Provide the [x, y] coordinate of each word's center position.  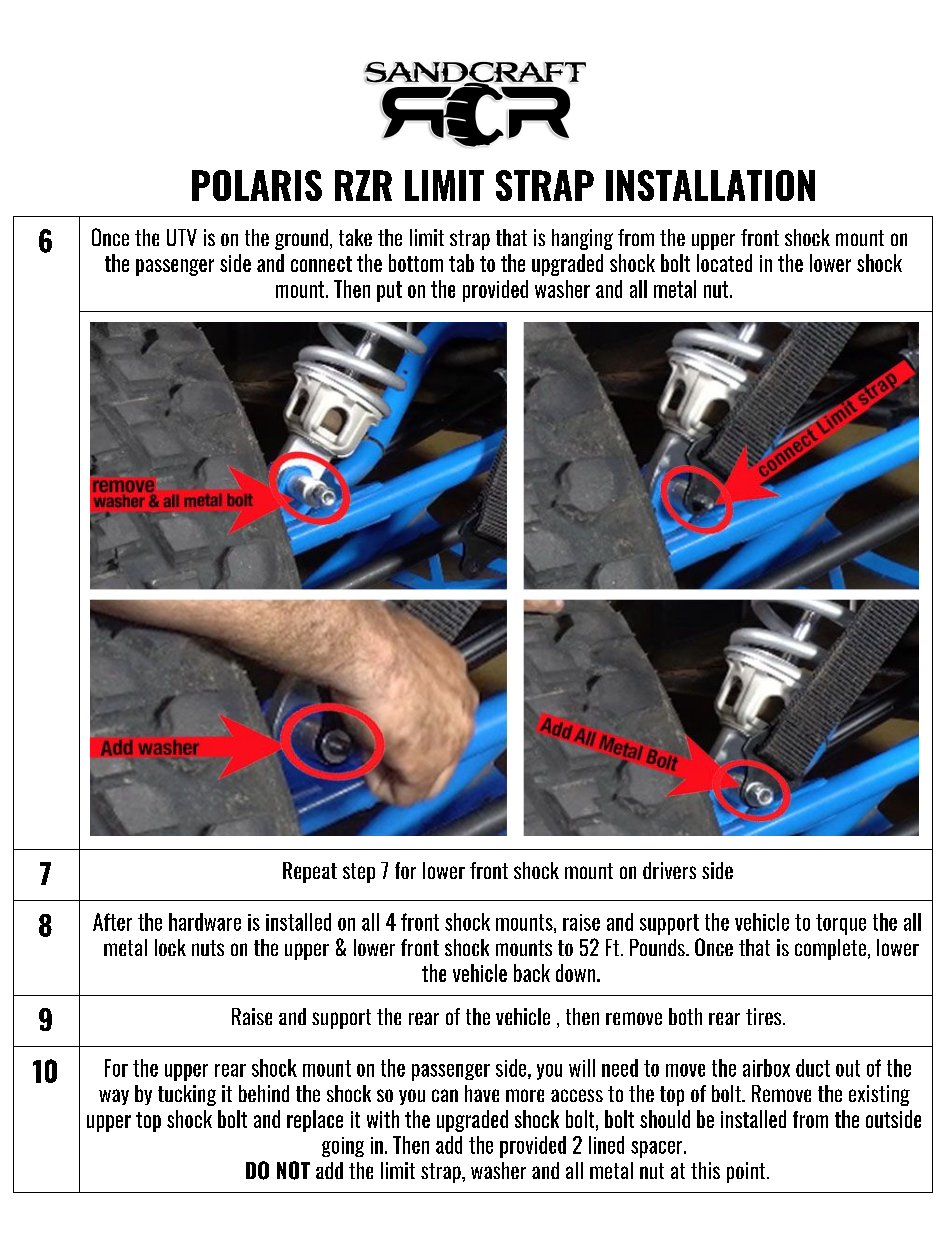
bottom [416, 263]
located [724, 263]
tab [461, 263]
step [359, 873]
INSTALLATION [710, 185]
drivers [669, 870]
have [482, 1093]
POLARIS [257, 185]
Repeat [310, 872]
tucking [187, 1095]
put [389, 291]
